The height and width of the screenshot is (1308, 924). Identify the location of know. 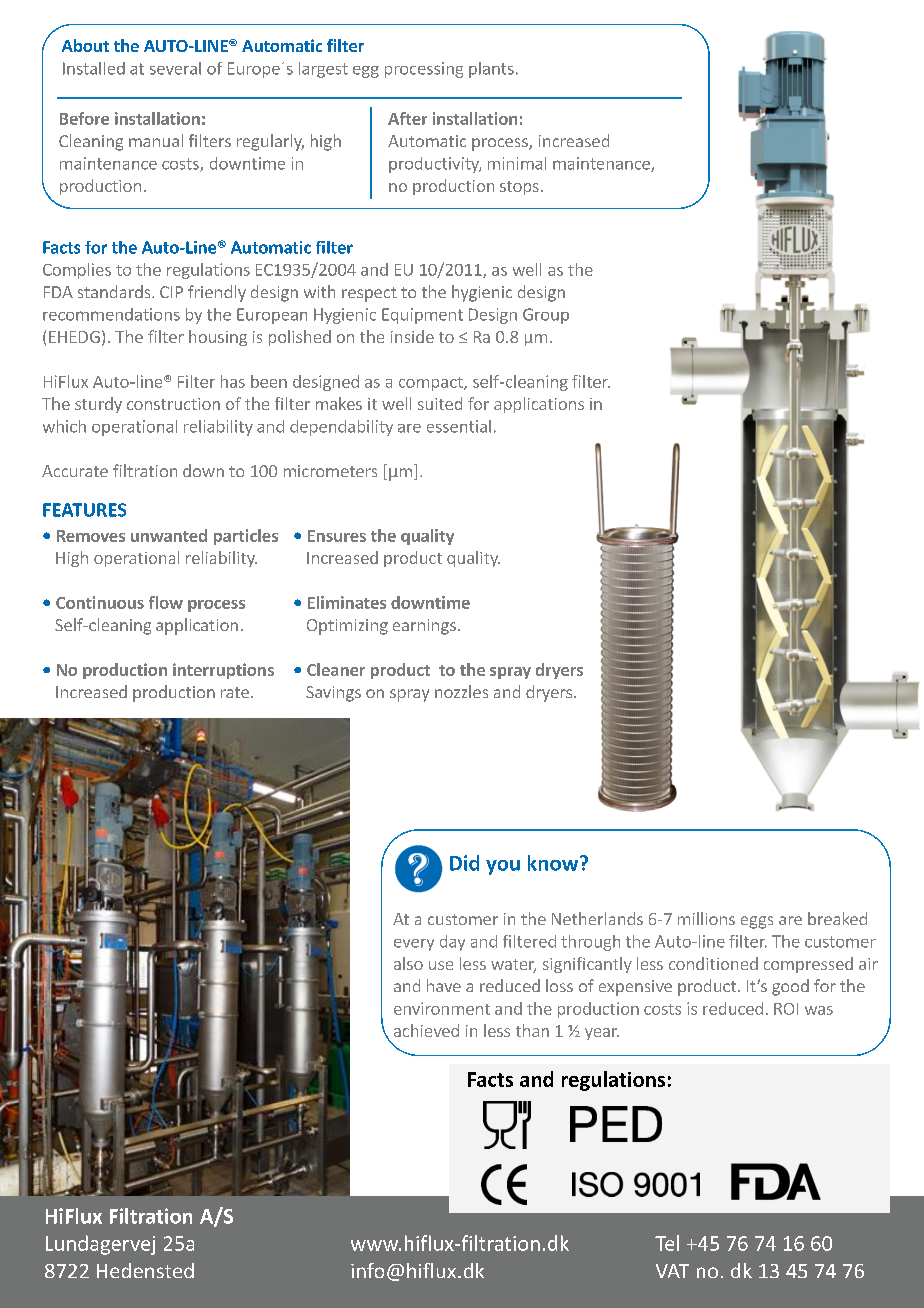
(554, 863).
